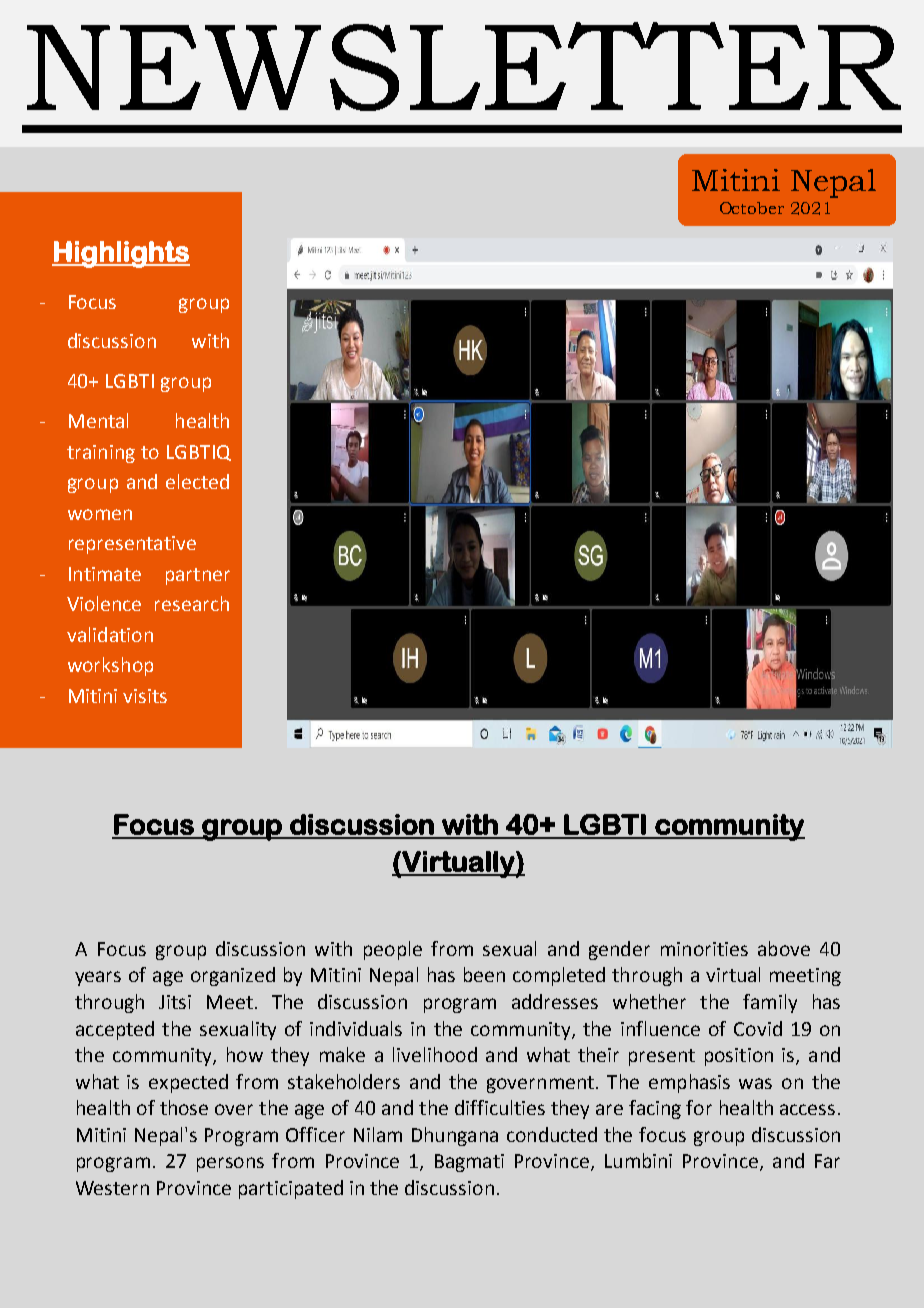 Image resolution: width=924 pixels, height=1308 pixels. What do you see at coordinates (192, 603) in the screenshot?
I see `research` at bounding box center [192, 603].
